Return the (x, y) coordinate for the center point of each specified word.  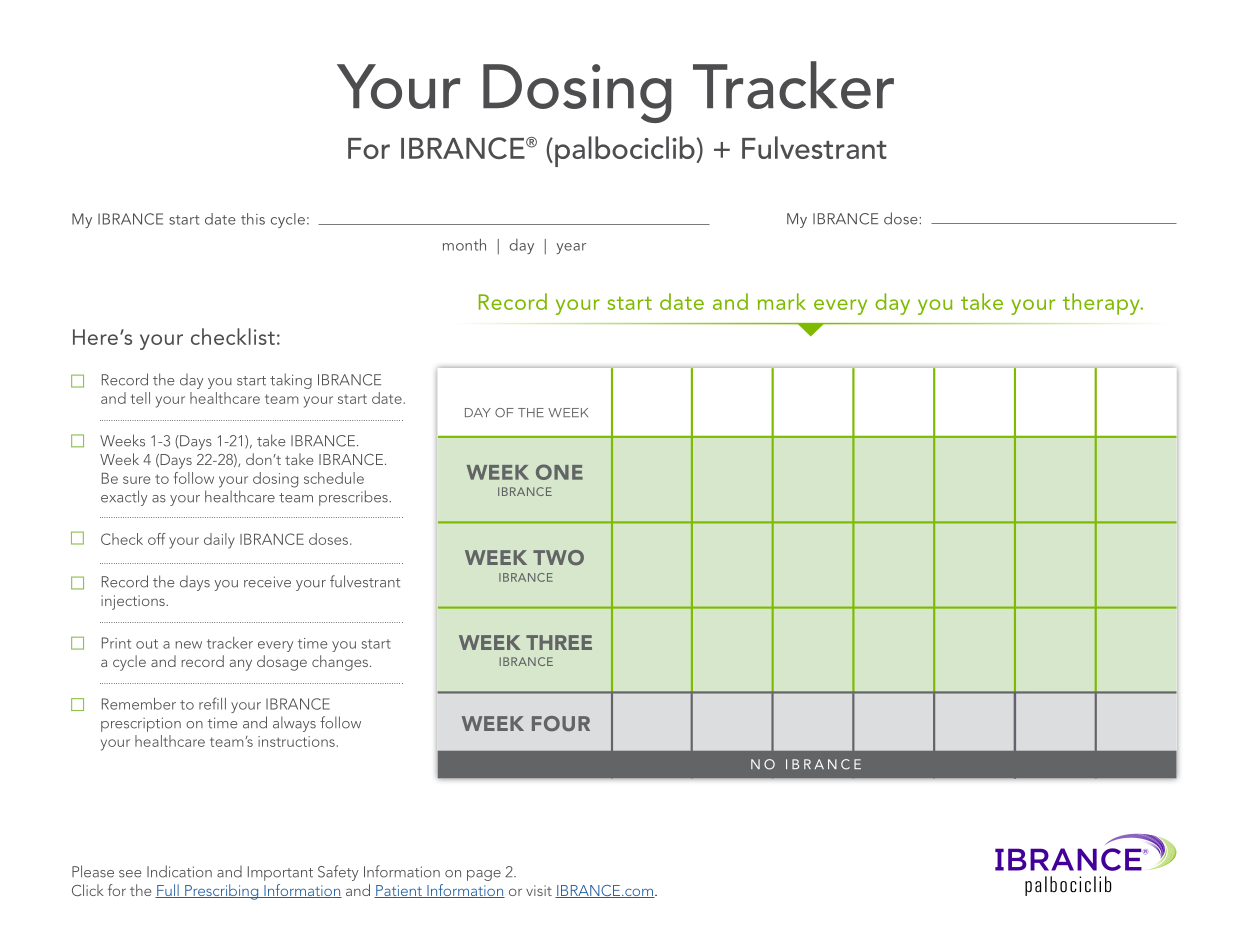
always (294, 724)
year (571, 248)
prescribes (354, 498)
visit (539, 890)
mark (782, 301)
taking (291, 381)
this (253, 219)
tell (140, 398)
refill (212, 703)
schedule (334, 478)
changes (340, 663)
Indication (179, 871)
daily (219, 541)
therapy (1102, 304)
